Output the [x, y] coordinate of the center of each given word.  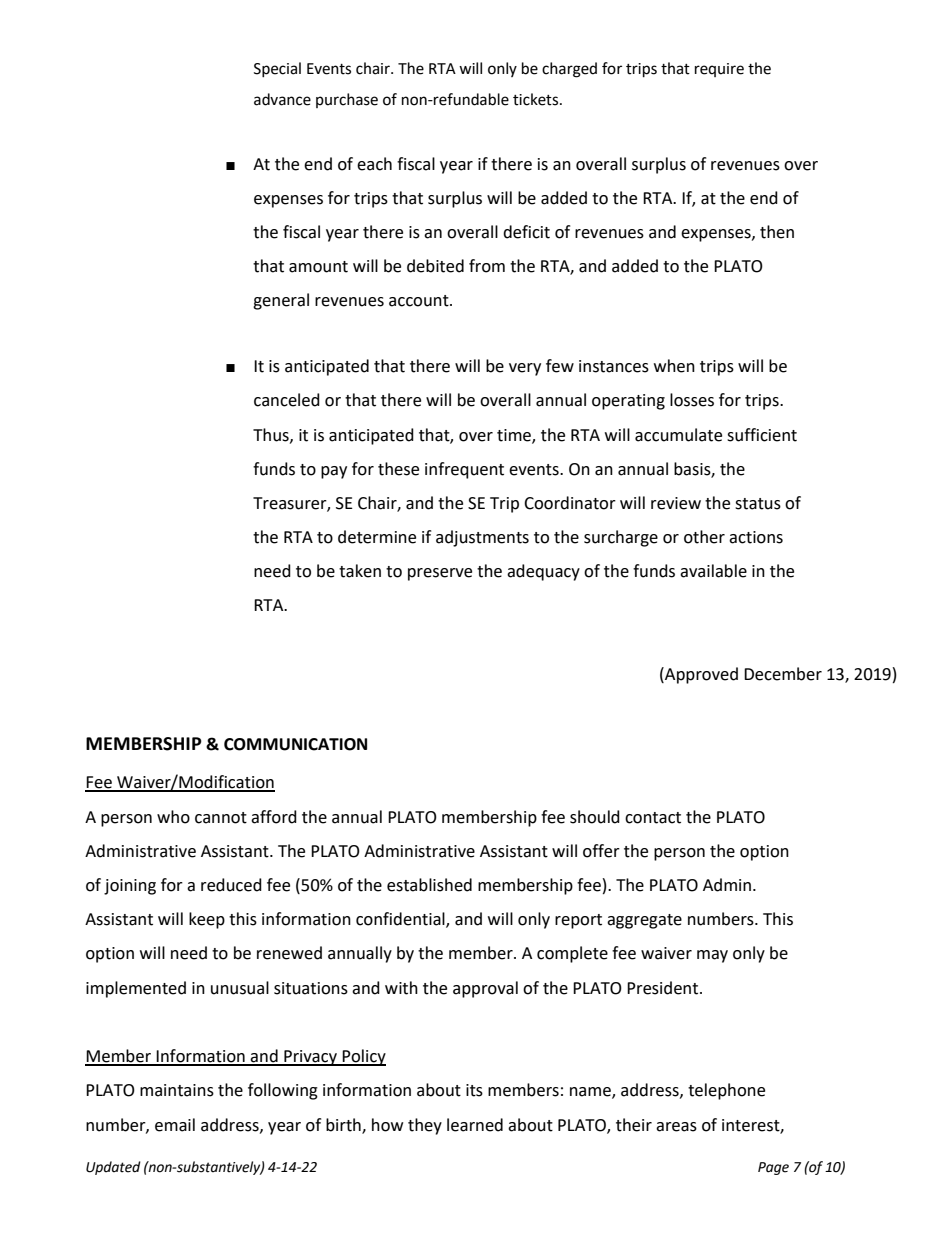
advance [282, 99]
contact [653, 818]
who [173, 817]
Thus [272, 435]
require [719, 70]
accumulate [678, 435]
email [175, 1125]
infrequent [464, 470]
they [425, 1126]
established [429, 885]
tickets [537, 99]
